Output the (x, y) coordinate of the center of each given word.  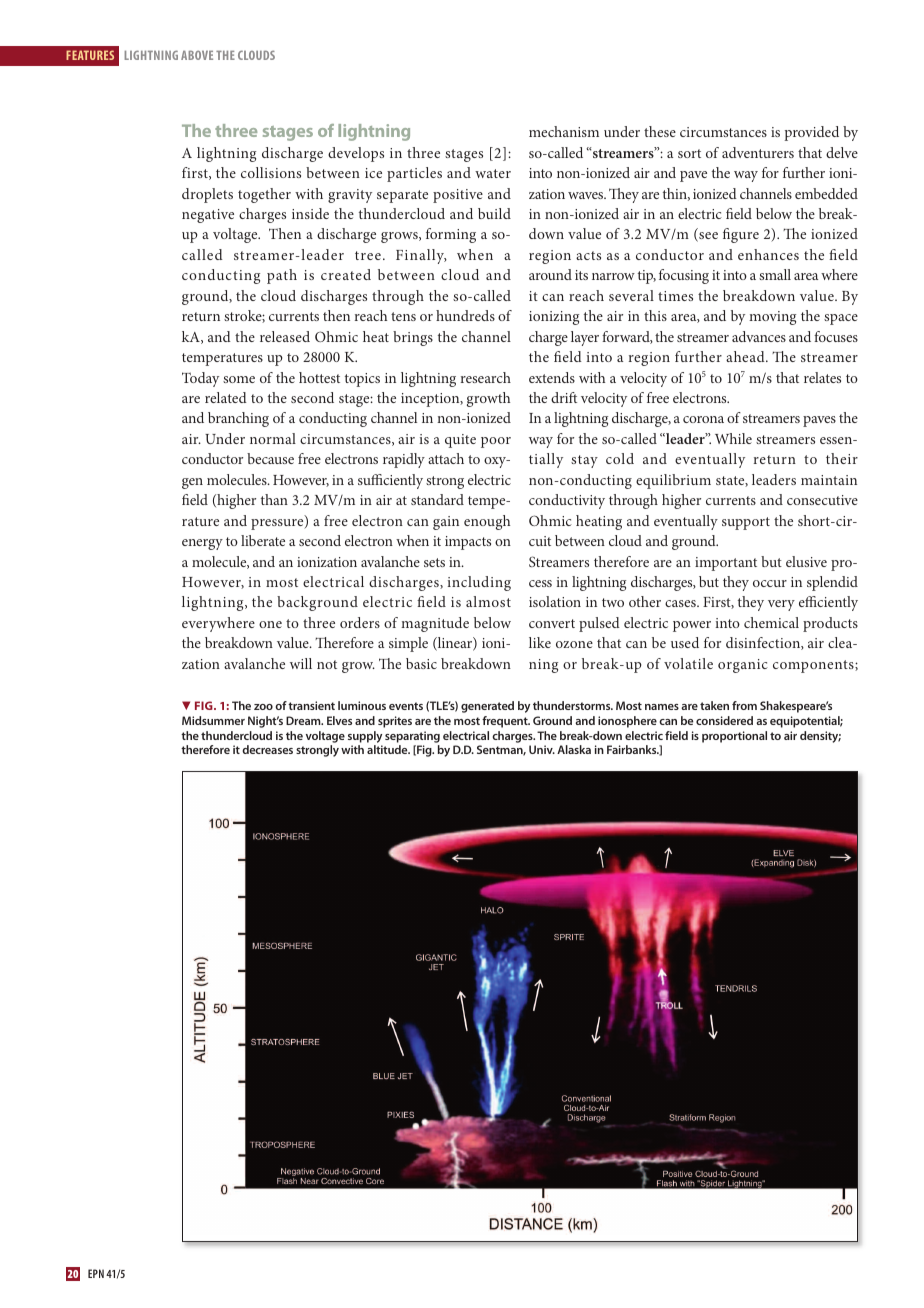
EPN (96, 1273)
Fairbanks (633, 749)
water (493, 173)
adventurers (758, 152)
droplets (207, 195)
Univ (542, 749)
